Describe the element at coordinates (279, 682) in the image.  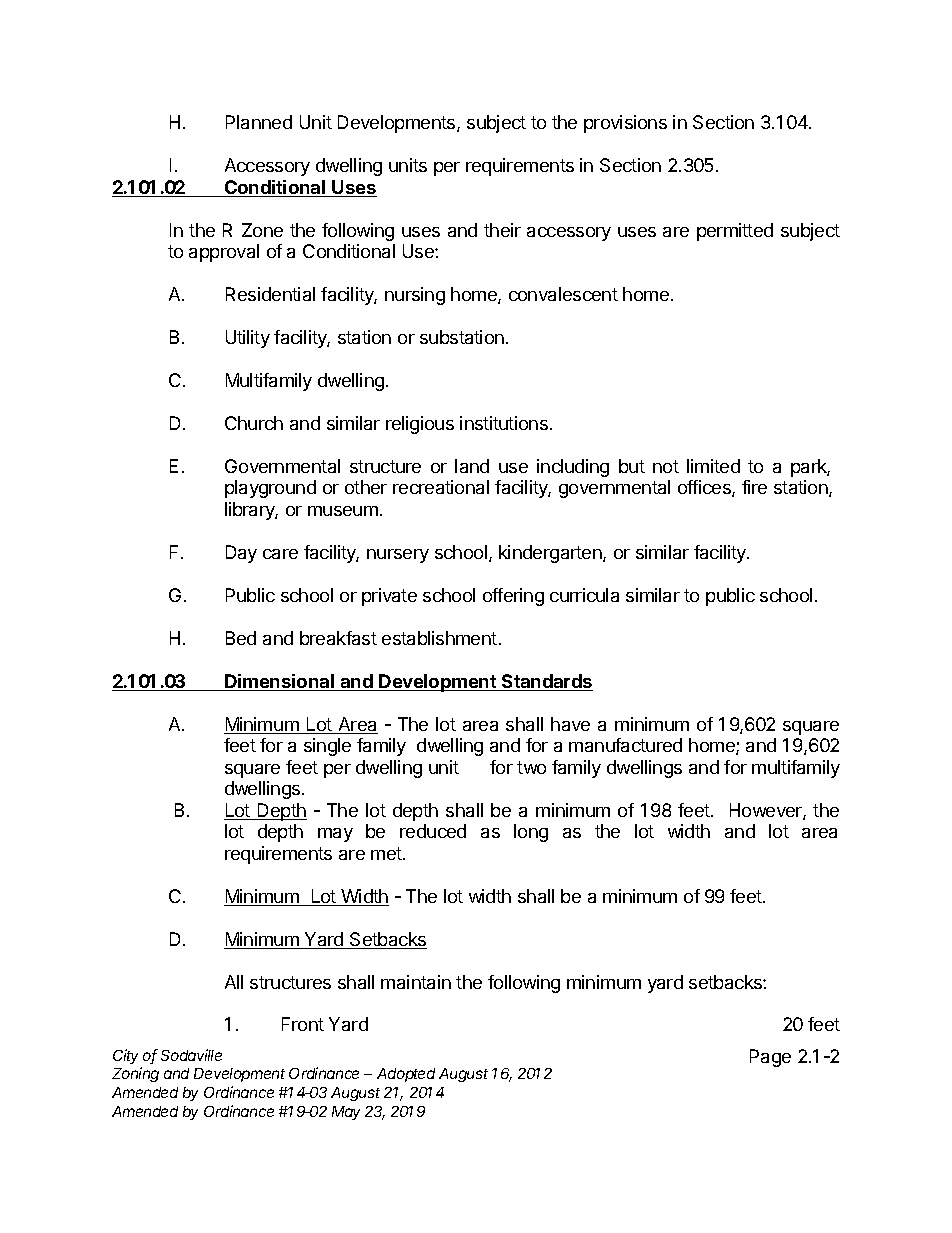
I see `Dimensional` at that location.
